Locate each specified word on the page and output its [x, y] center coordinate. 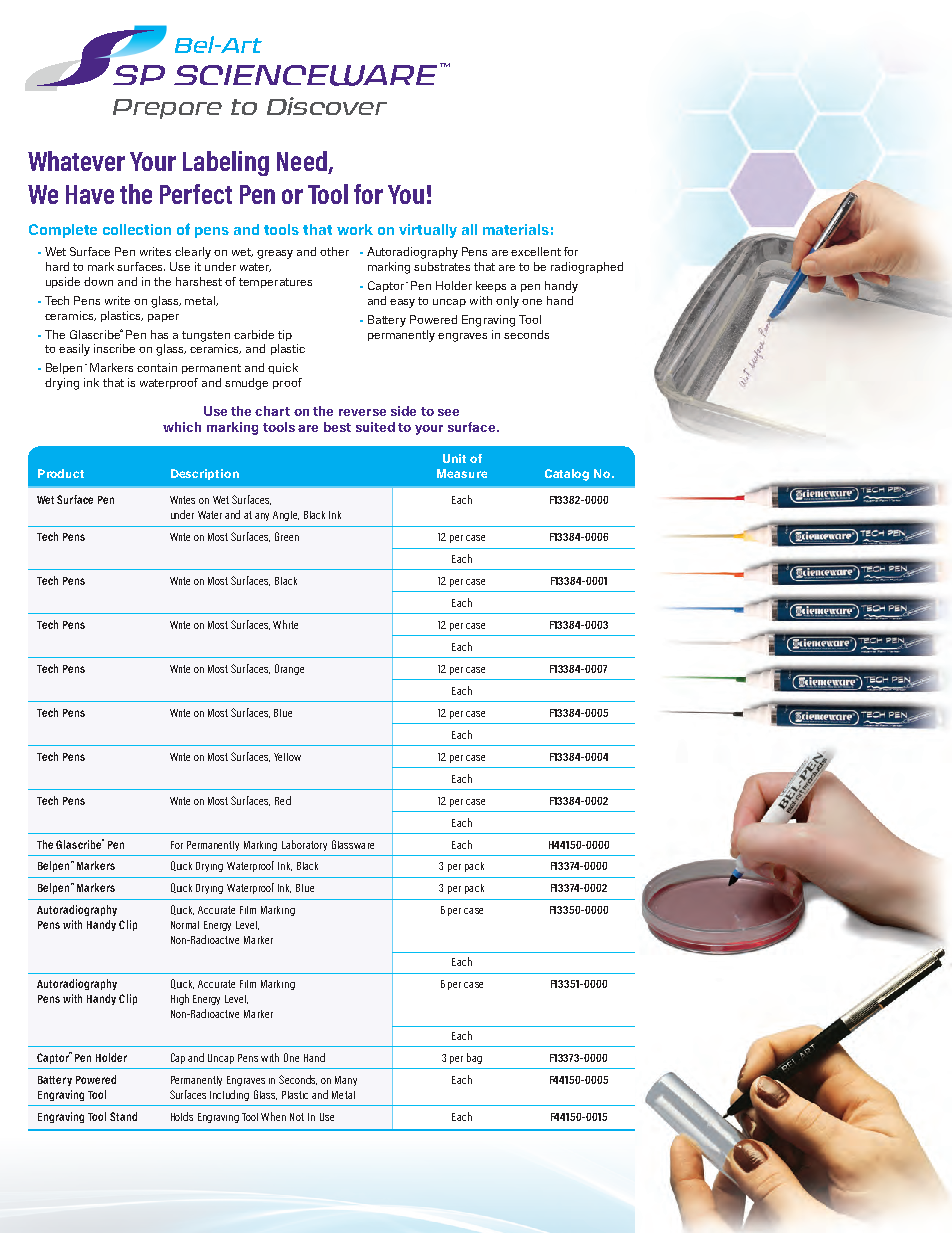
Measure [462, 473]
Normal [185, 925]
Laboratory [304, 845]
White [285, 624]
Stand [123, 1116]
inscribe [114, 348]
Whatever [76, 161]
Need [303, 162]
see [448, 412]
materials [516, 229]
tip [285, 335]
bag [474, 1058]
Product [61, 473]
